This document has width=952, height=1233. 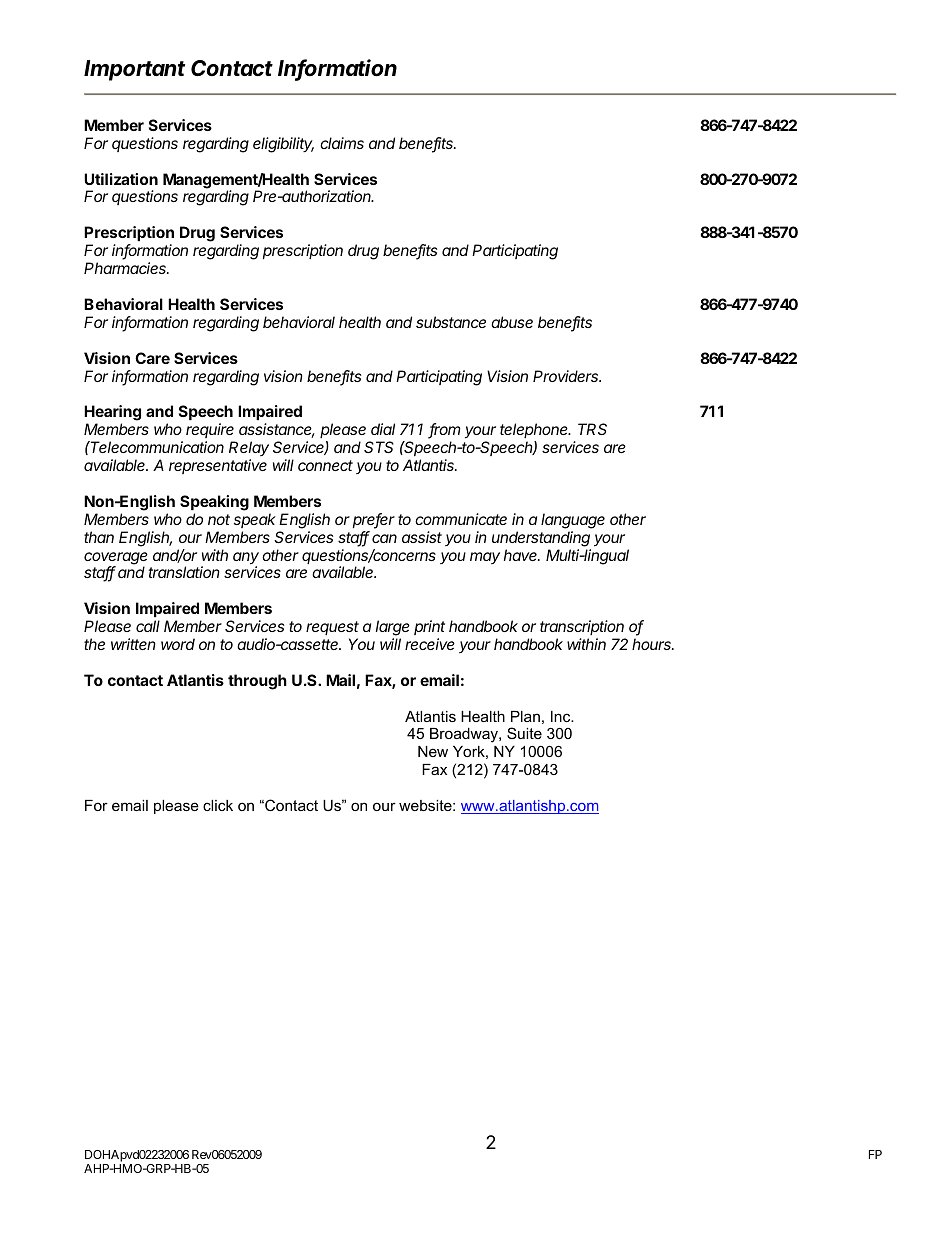 What do you see at coordinates (156, 447) in the document?
I see `Telecommunication` at bounding box center [156, 447].
